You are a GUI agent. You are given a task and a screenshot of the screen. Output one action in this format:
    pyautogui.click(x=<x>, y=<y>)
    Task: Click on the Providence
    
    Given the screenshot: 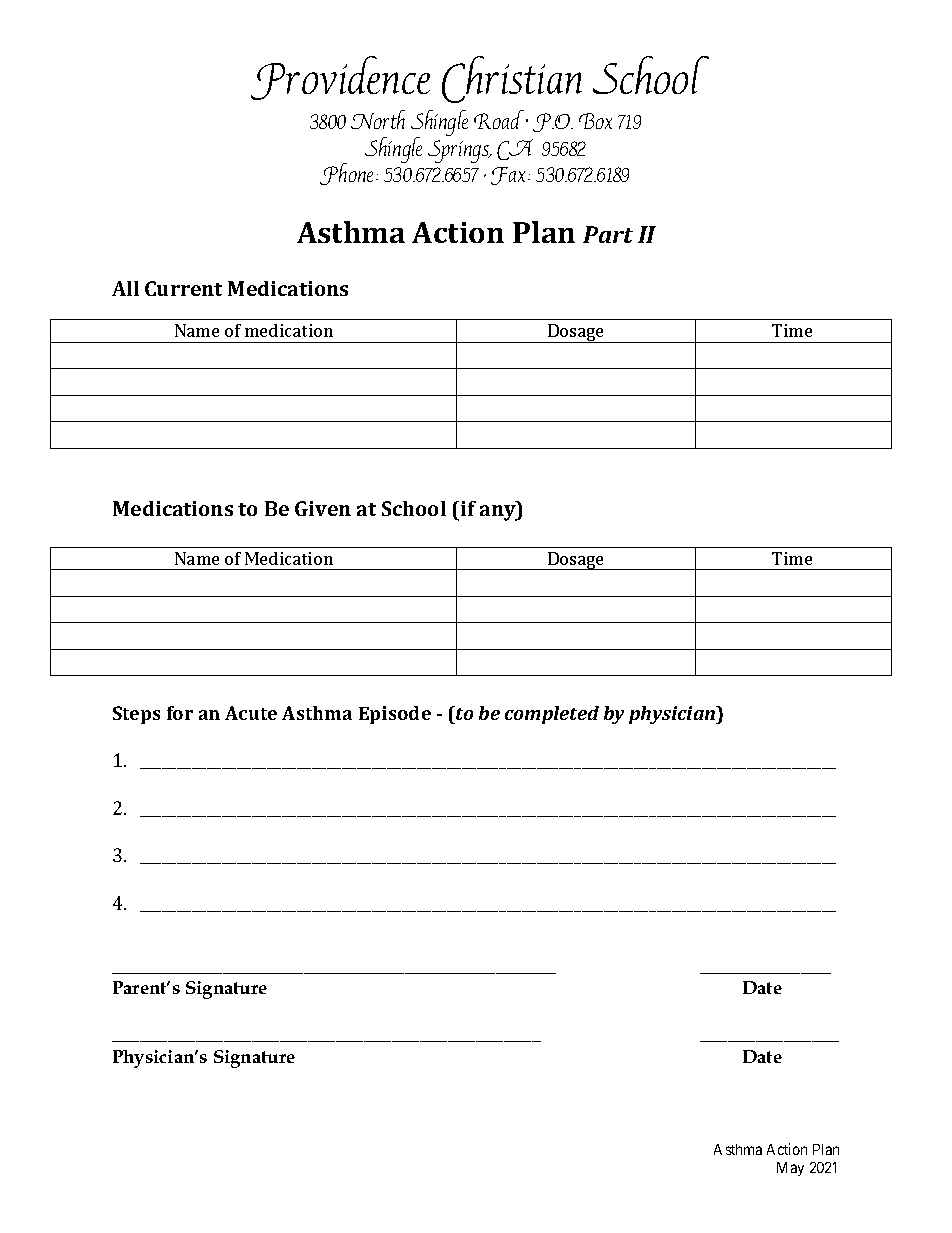 What is the action you would take?
    pyautogui.click(x=340, y=78)
